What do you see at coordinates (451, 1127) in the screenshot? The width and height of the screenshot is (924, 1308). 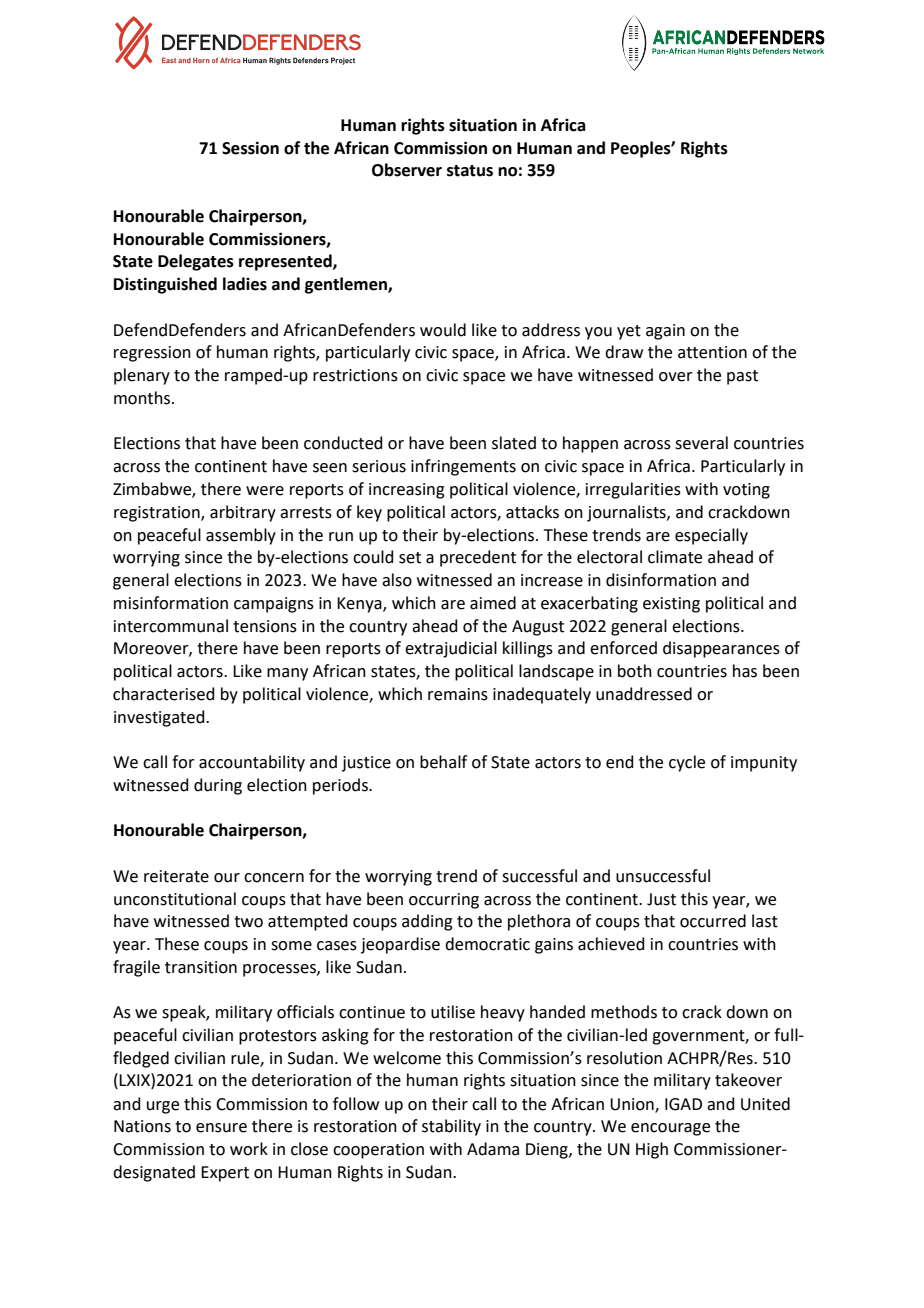 I see `stability` at bounding box center [451, 1127].
